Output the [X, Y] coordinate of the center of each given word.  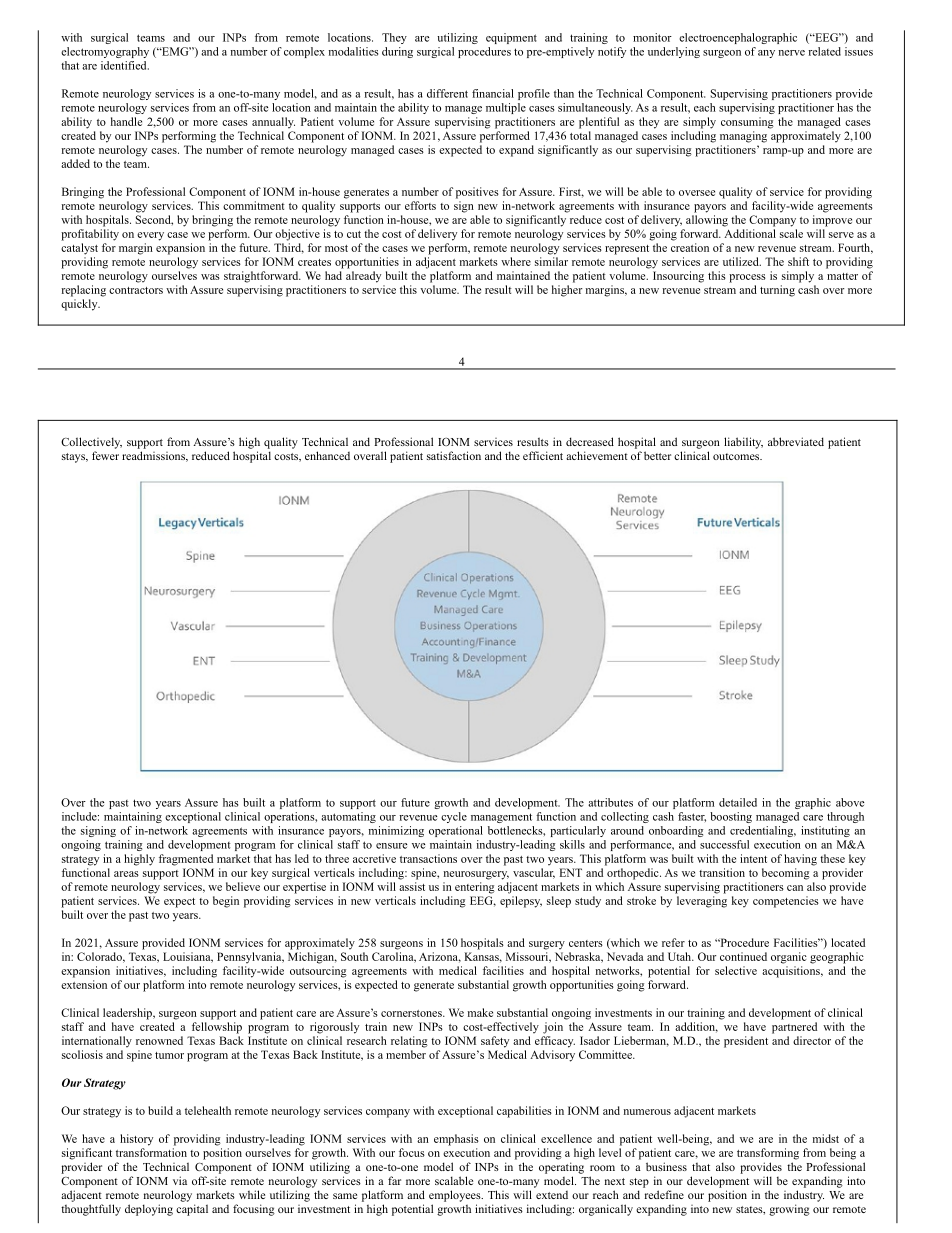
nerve [791, 53]
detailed [738, 802]
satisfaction [454, 455]
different [447, 93]
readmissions [154, 456]
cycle [454, 817]
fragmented [186, 860]
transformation [151, 1152]
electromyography [105, 52]
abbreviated [796, 441]
